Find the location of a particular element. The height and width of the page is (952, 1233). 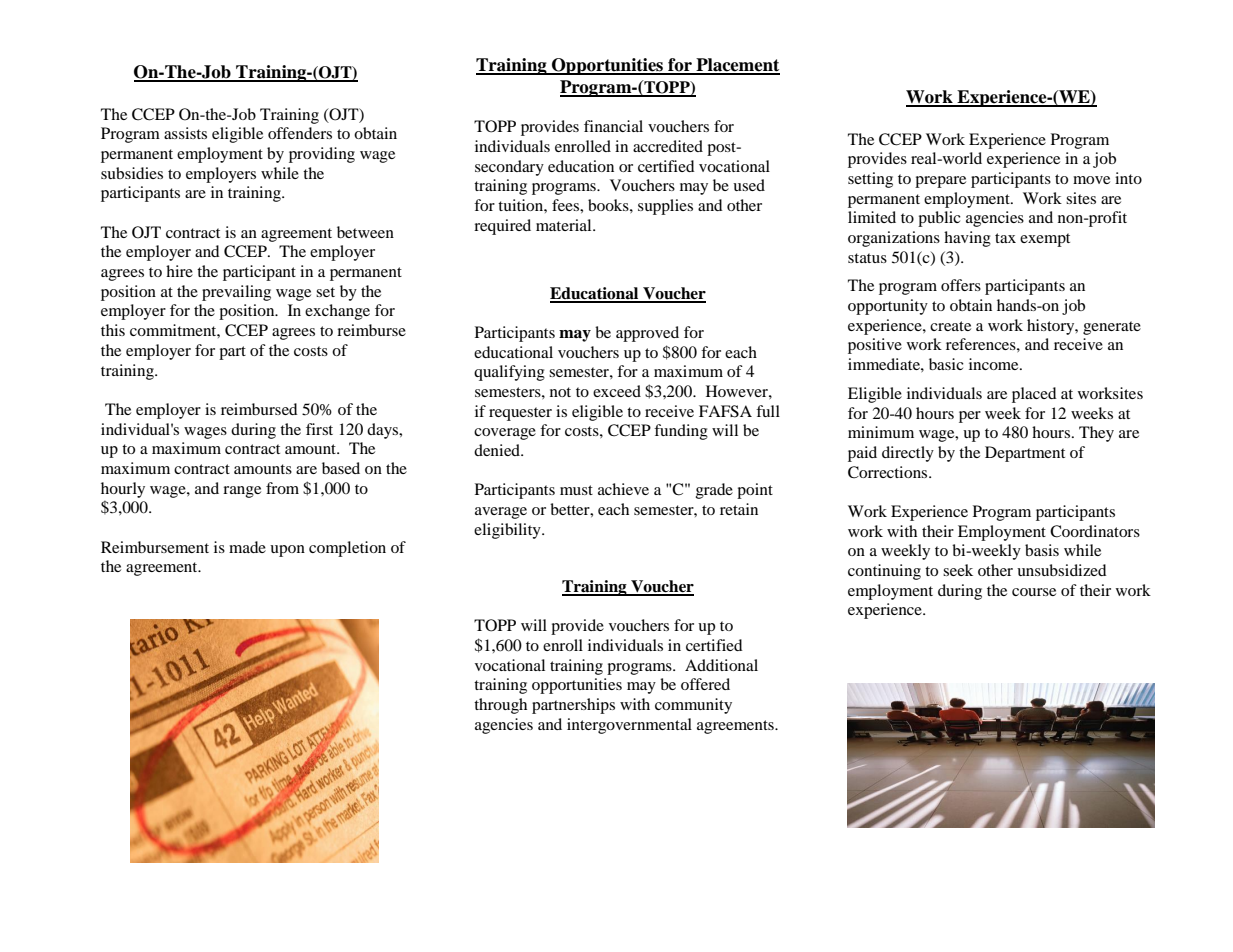

hire is located at coordinates (179, 271).
